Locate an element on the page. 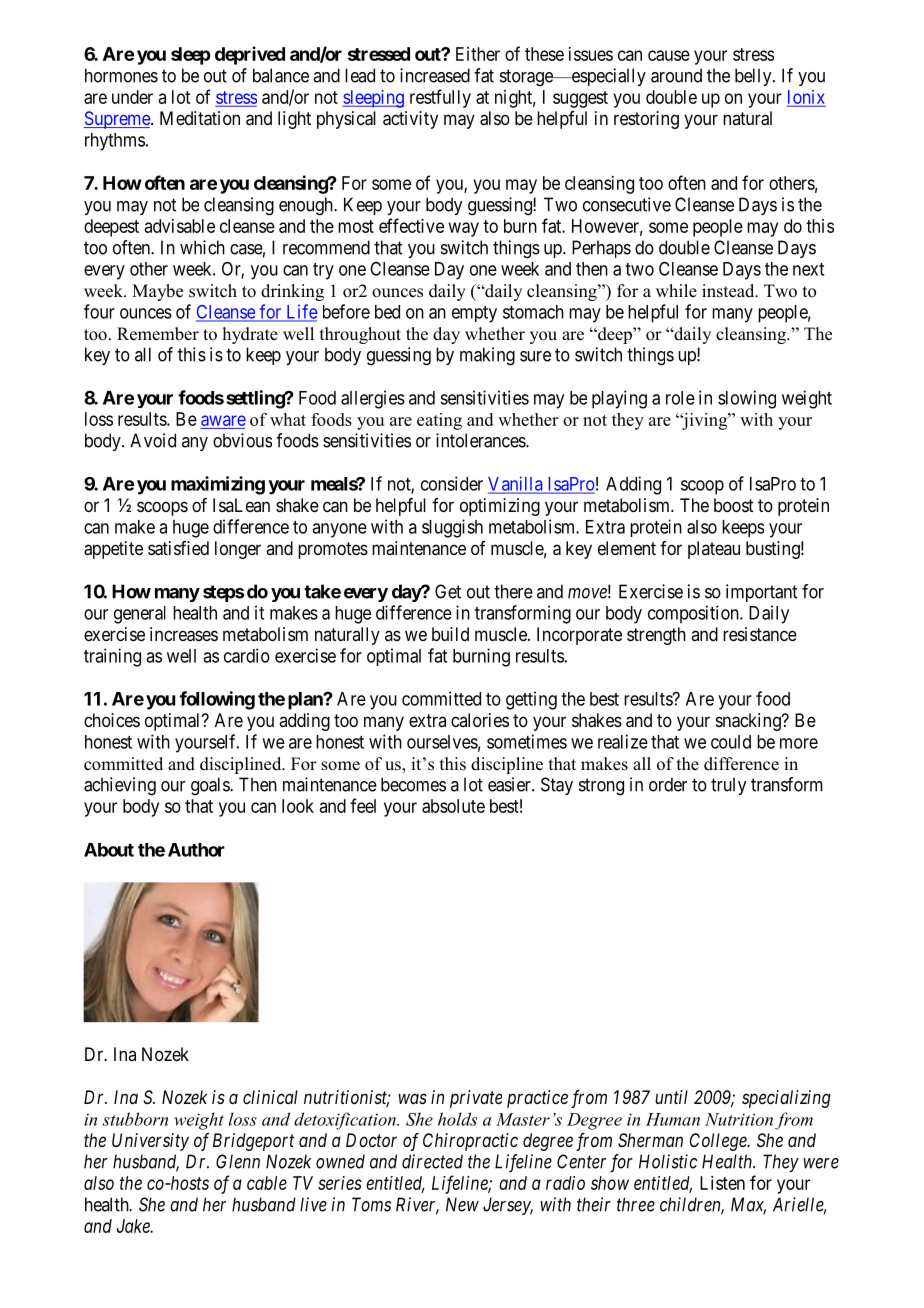 The image size is (924, 1308). absolute is located at coordinates (453, 806).
